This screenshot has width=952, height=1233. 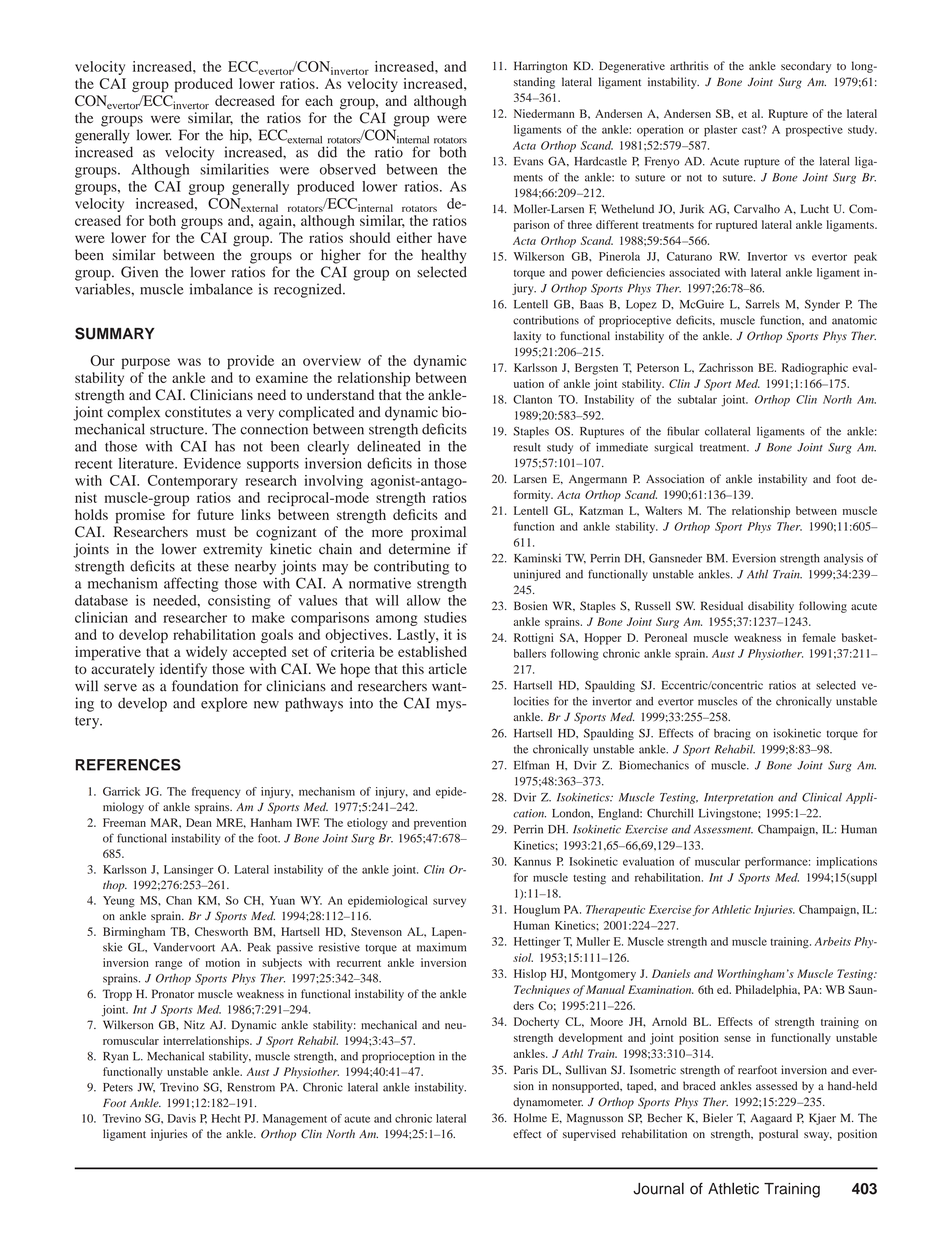 I want to click on dynamometer, so click(x=548, y=1103).
